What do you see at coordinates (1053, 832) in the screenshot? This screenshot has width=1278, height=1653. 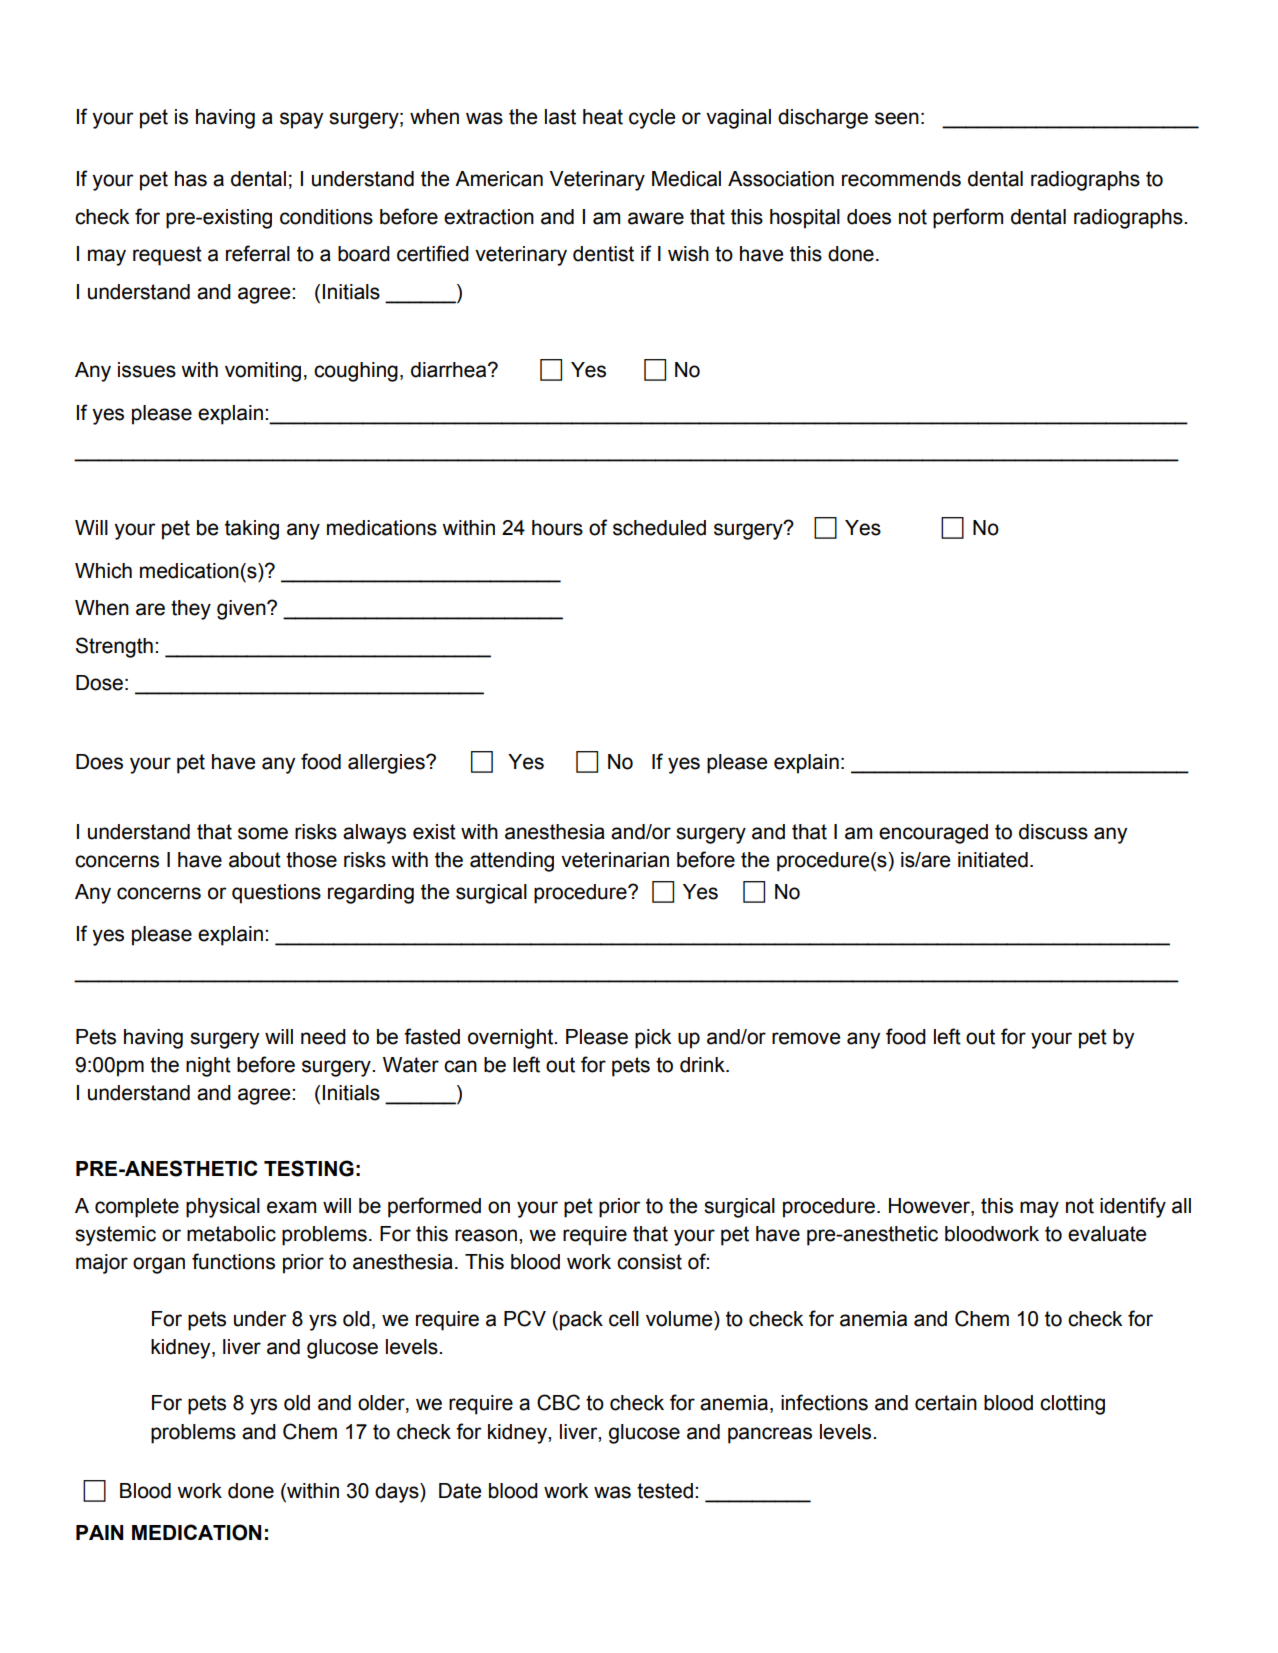 I see `discuss` at bounding box center [1053, 832].
